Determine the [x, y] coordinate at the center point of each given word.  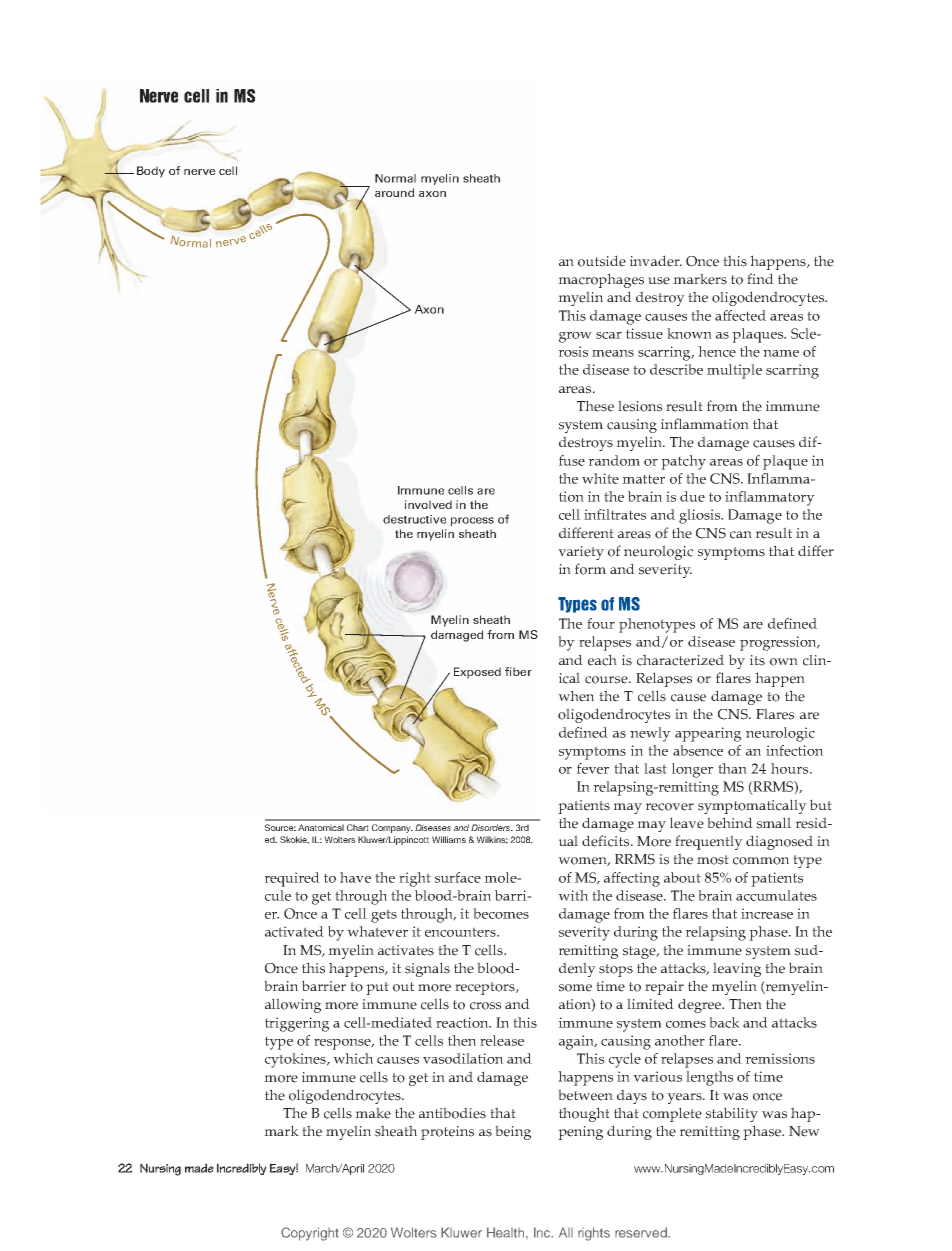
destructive [414, 519]
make [373, 1113]
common [761, 861]
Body [151, 172]
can [741, 535]
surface [458, 877]
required [292, 879]
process [472, 521]
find [760, 278]
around [394, 192]
